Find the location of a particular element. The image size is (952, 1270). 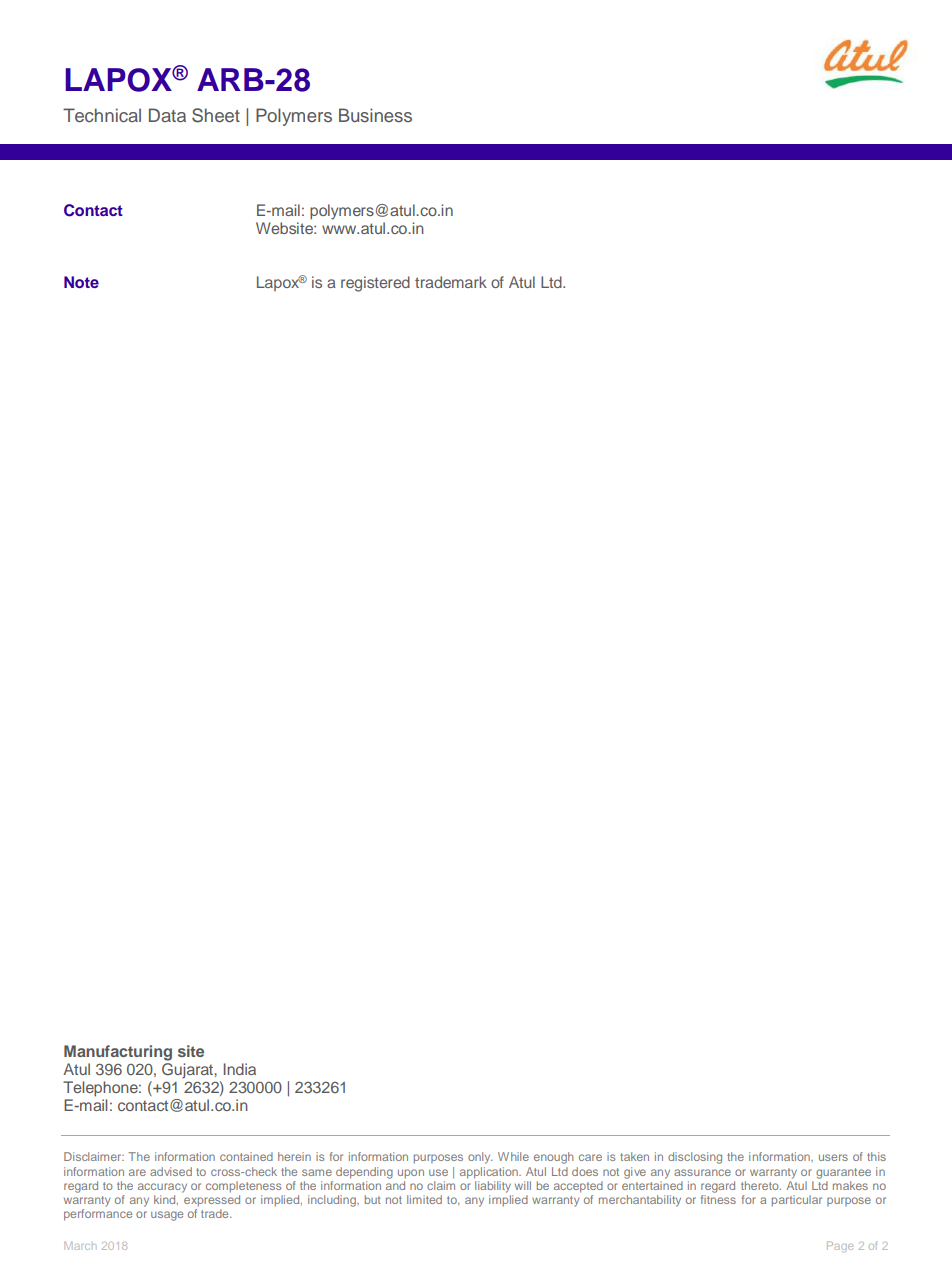

Business is located at coordinates (375, 115).
